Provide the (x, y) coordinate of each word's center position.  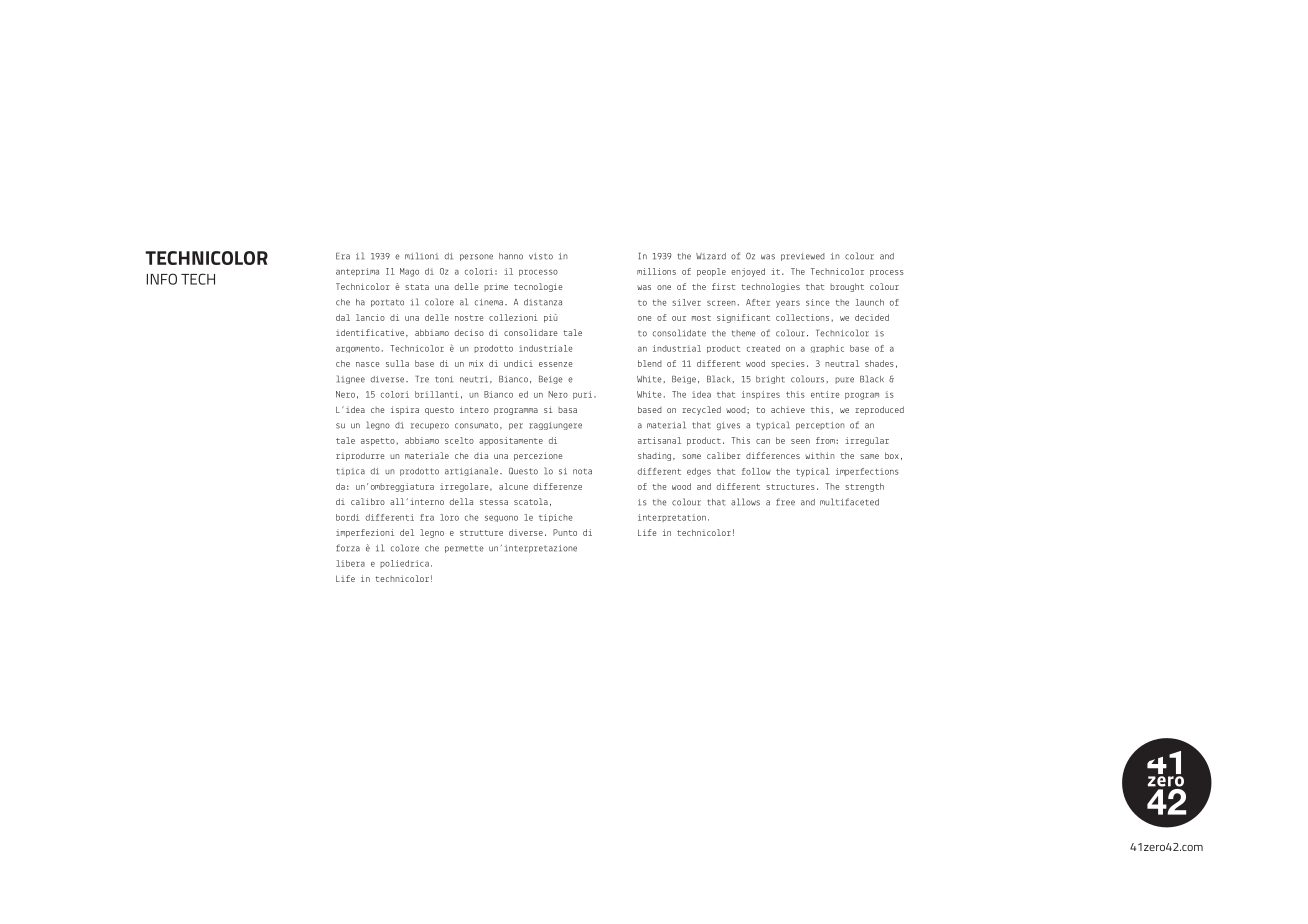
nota (582, 471)
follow (756, 471)
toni (444, 379)
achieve (788, 409)
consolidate (679, 333)
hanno (511, 256)
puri (582, 395)
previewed (803, 257)
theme (744, 333)
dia (481, 455)
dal (343, 317)
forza (348, 548)
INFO (162, 279)
